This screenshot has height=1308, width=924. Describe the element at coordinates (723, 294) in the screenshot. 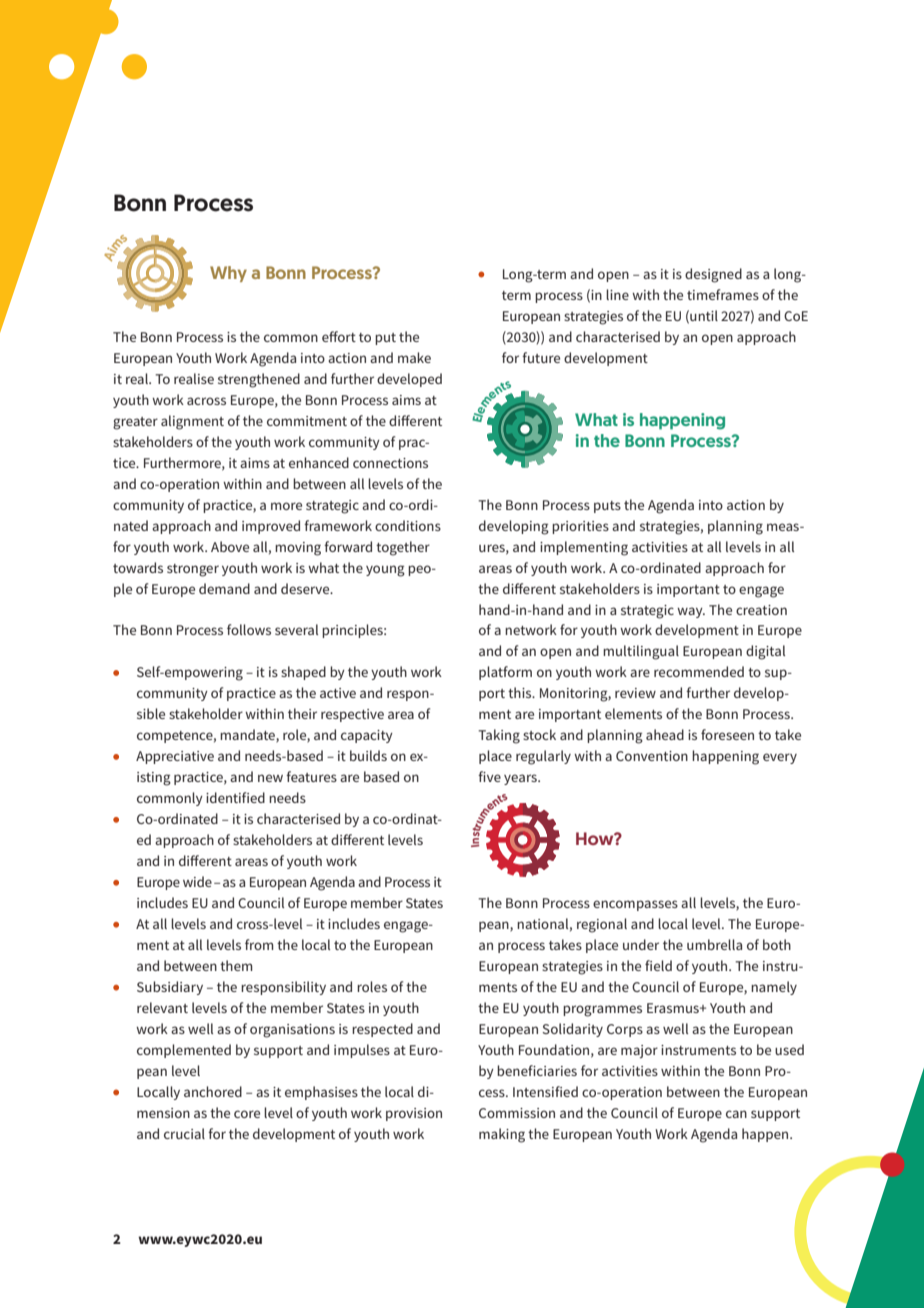

I see `timeframes` at that location.
